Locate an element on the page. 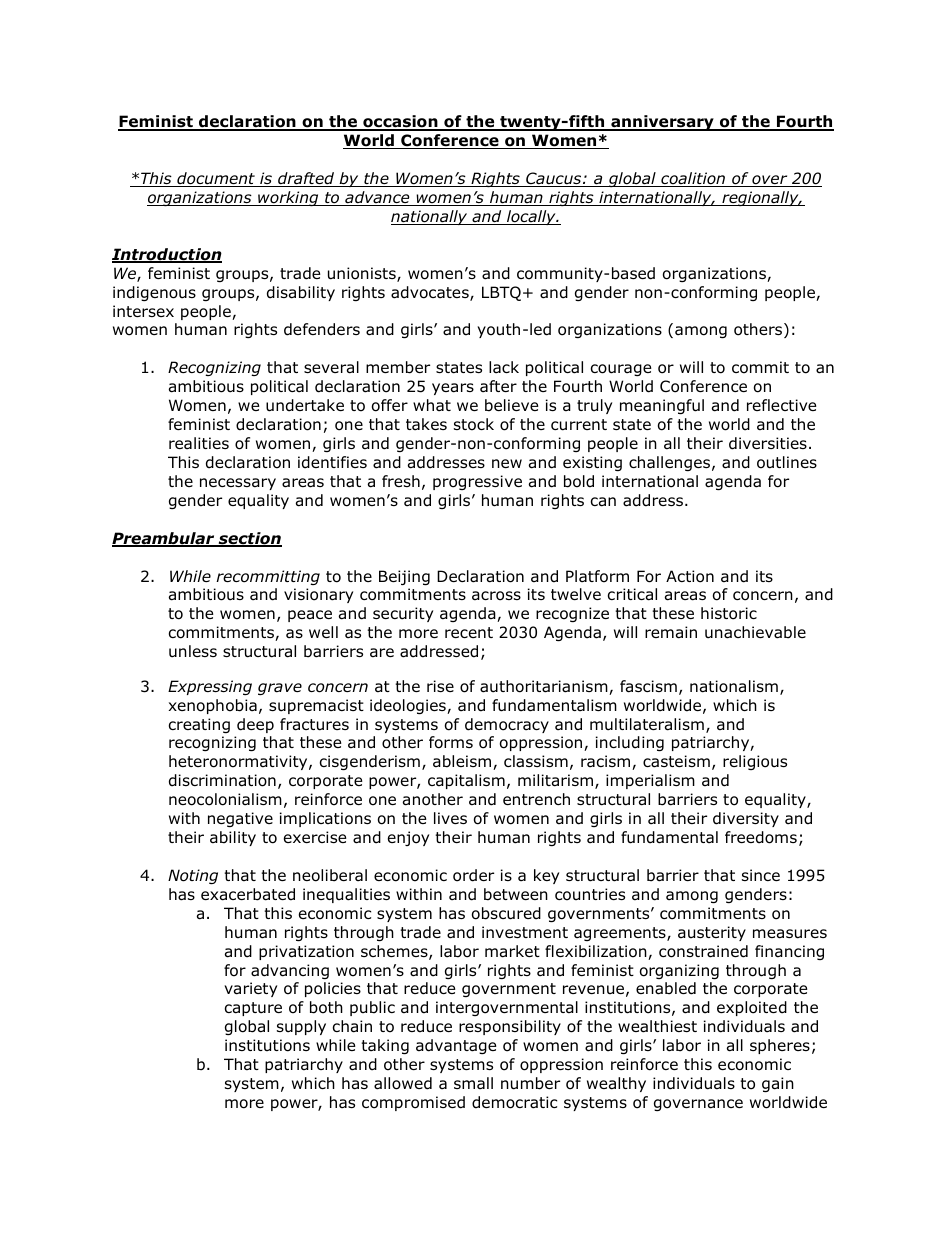  coalition is located at coordinates (693, 179).
